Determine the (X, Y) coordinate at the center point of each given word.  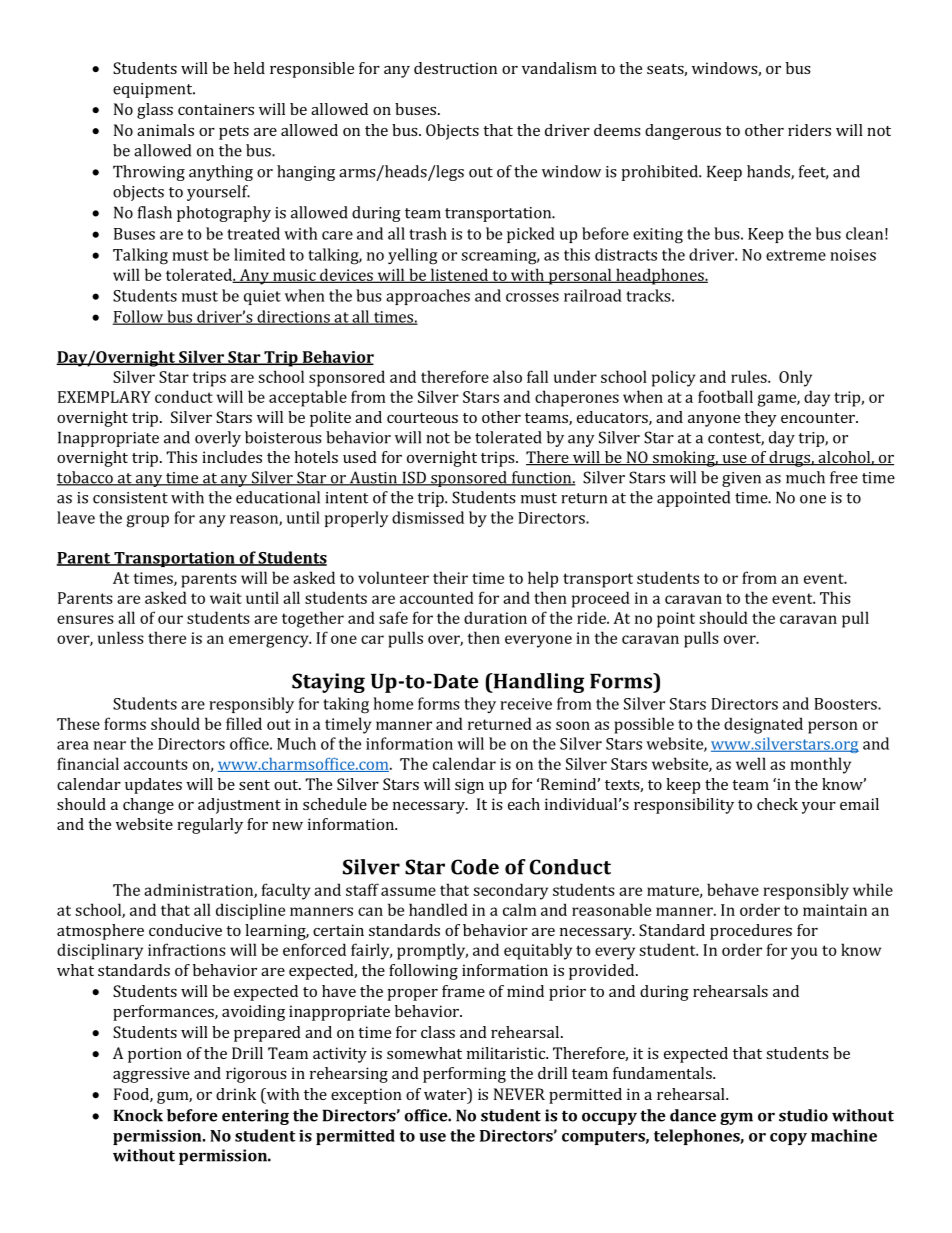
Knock (138, 1115)
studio (803, 1115)
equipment (154, 90)
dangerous (683, 132)
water (446, 1095)
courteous (422, 418)
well (751, 763)
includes (232, 457)
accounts (156, 764)
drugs (789, 459)
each (524, 804)
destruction (455, 68)
